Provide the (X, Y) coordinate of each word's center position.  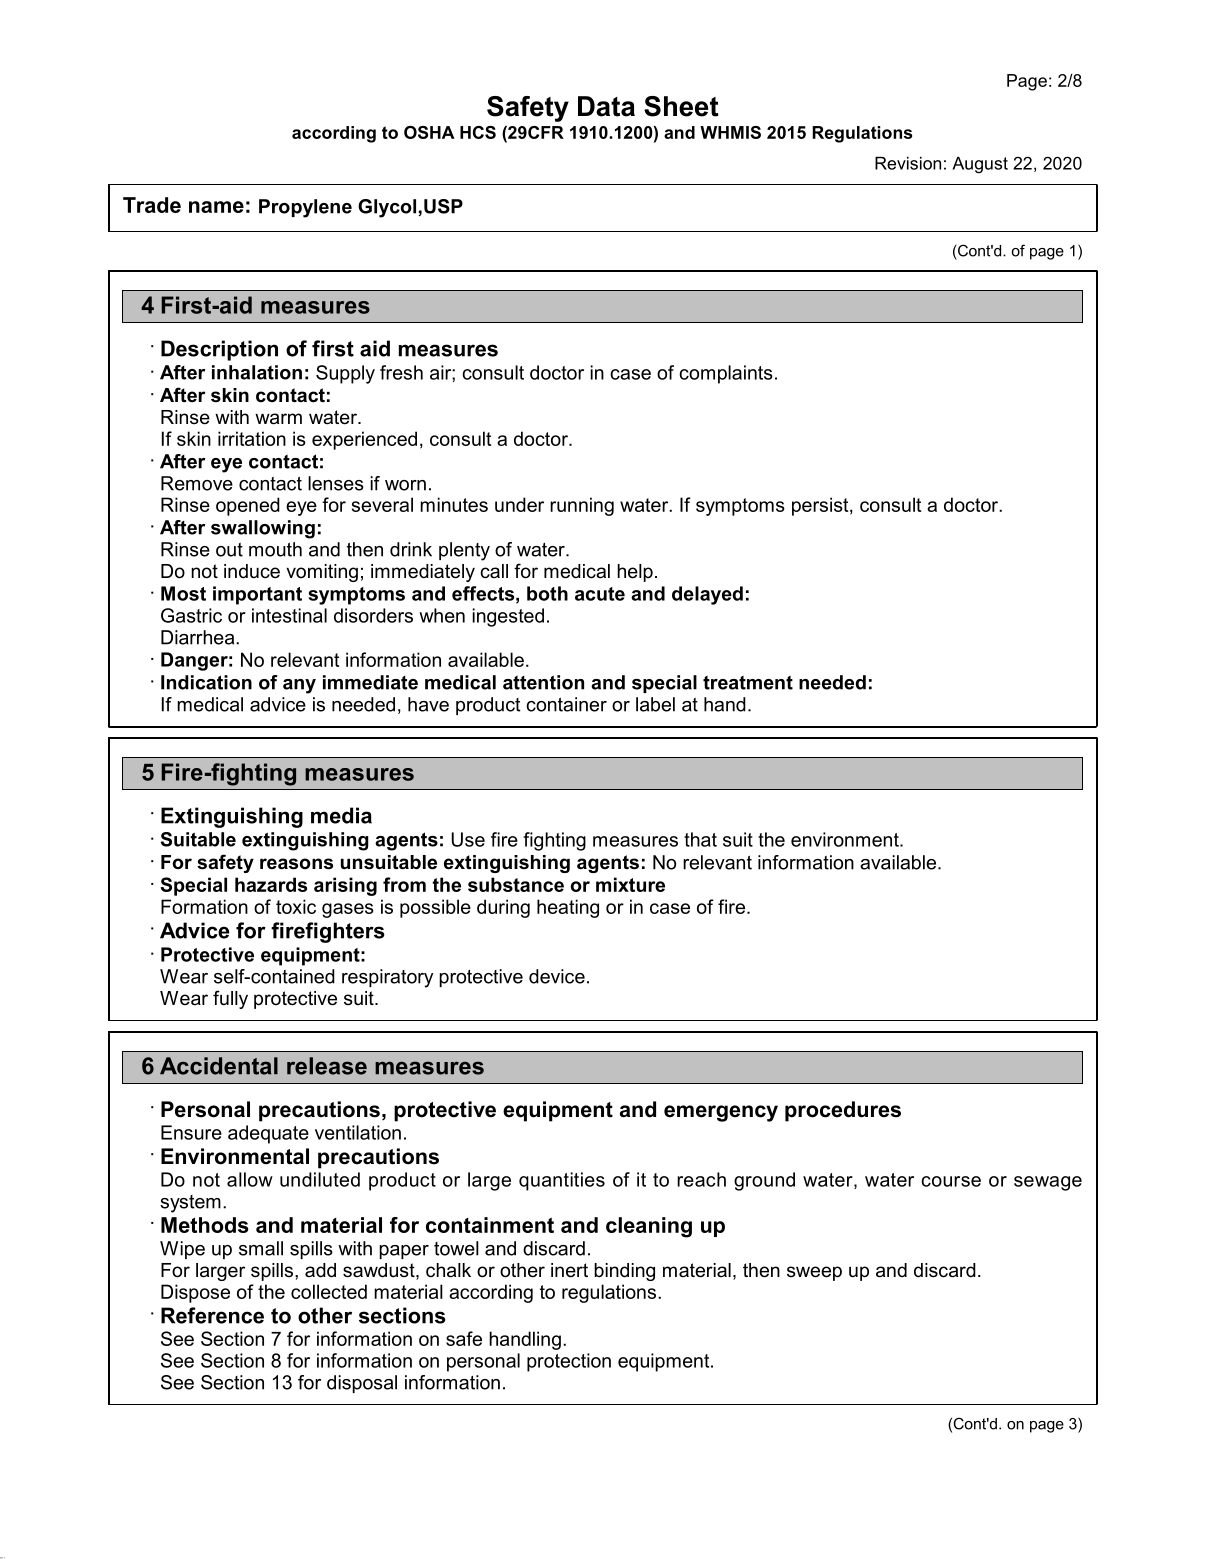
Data (606, 106)
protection (569, 1362)
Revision (908, 163)
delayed (707, 595)
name (216, 207)
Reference (212, 1315)
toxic (296, 906)
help (635, 573)
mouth (275, 549)
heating (568, 908)
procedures (843, 1111)
